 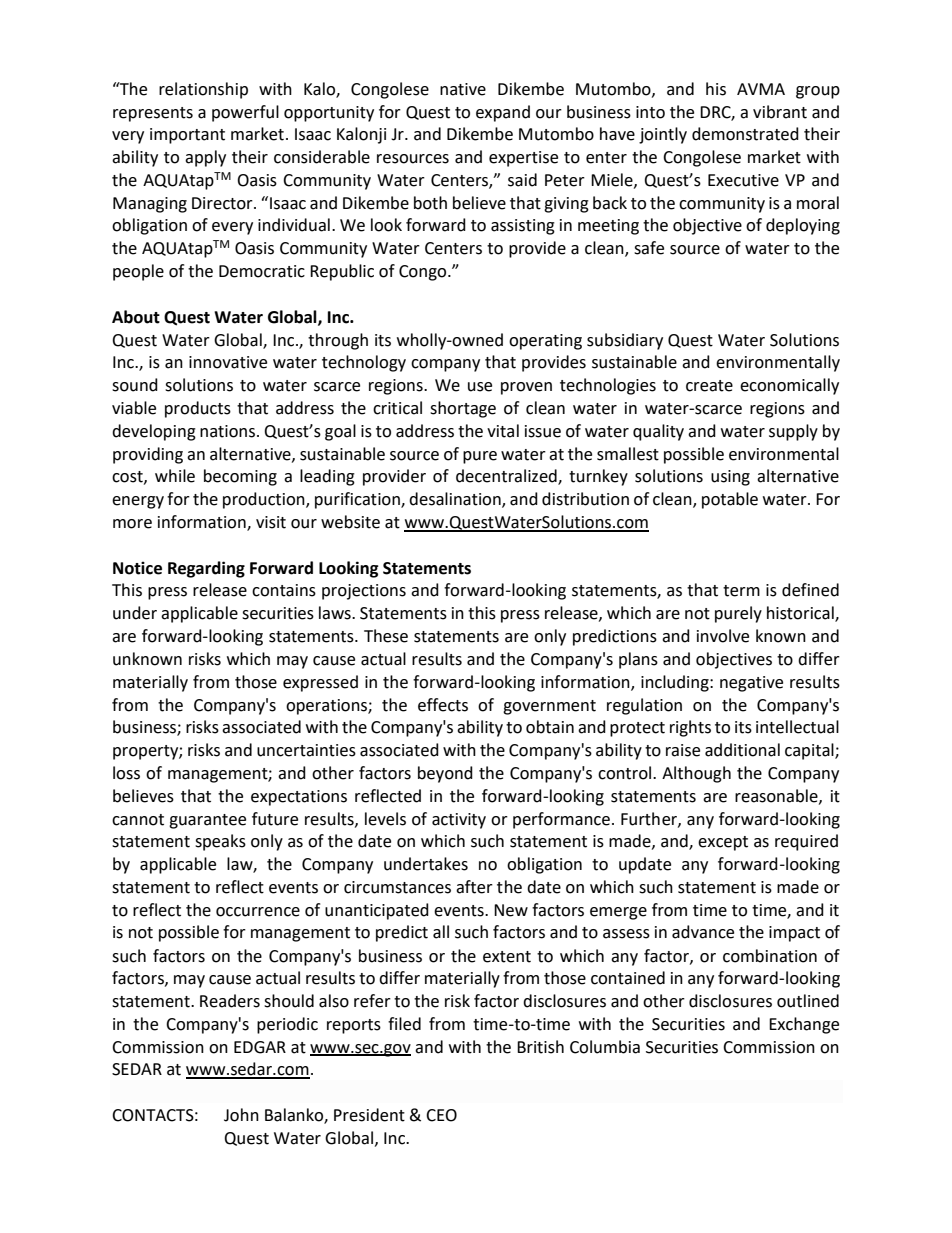 What do you see at coordinates (745, 134) in the document?
I see `demonstrated` at bounding box center [745, 134].
